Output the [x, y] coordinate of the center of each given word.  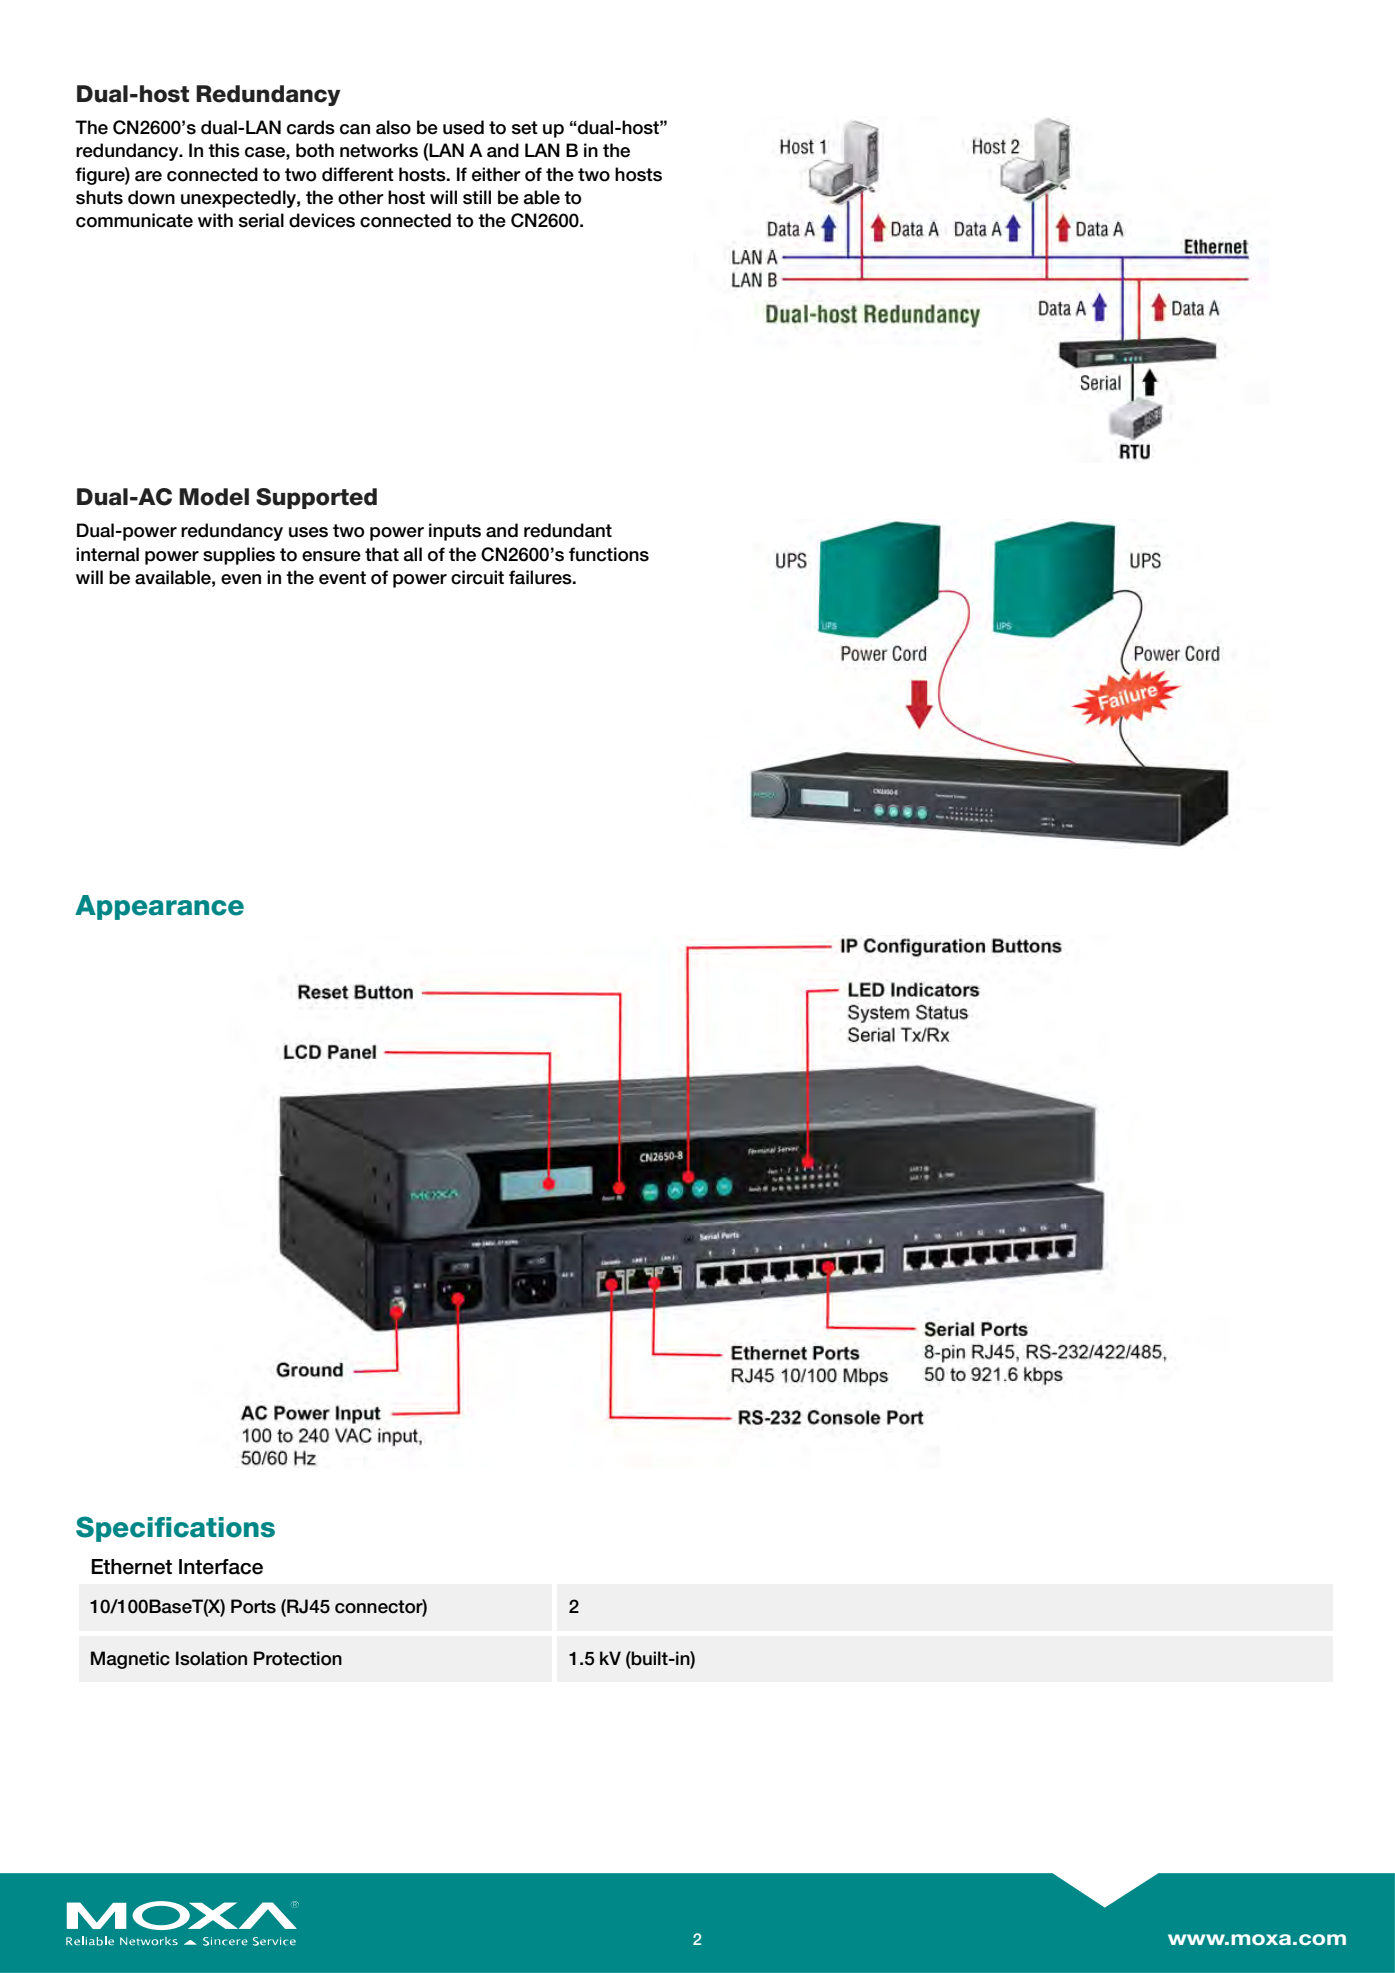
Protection [298, 1658]
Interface [221, 1567]
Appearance [159, 907]
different [358, 174]
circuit [477, 577]
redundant [568, 530]
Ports [253, 1606]
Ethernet [131, 1567]
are [148, 176]
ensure [331, 556]
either [496, 174]
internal [107, 554]
